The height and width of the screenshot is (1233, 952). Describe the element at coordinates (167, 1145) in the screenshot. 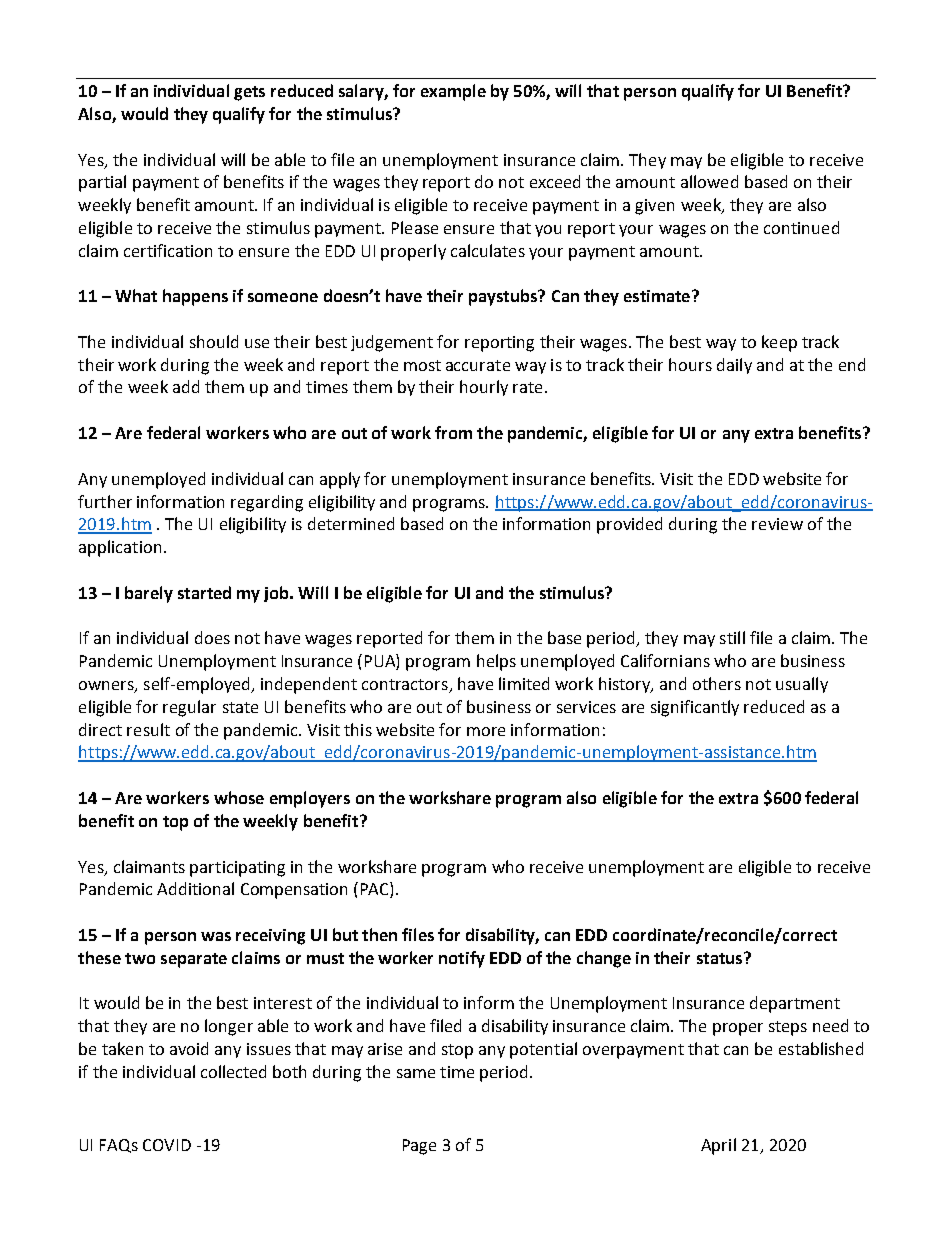

I see `COVID` at that location.
